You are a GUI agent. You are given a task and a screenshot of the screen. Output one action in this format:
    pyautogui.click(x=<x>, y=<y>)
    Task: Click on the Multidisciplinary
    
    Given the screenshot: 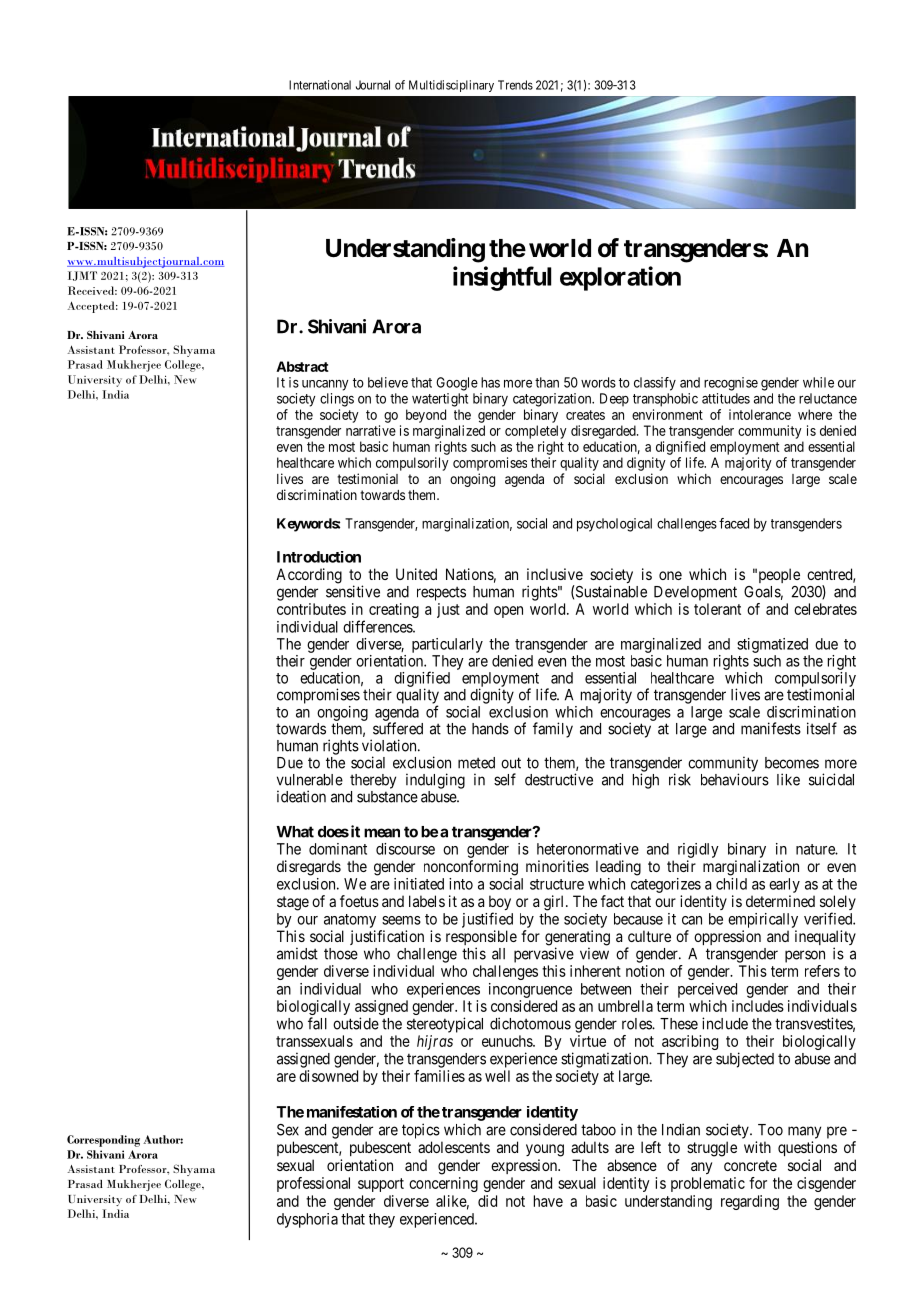 What is the action you would take?
    pyautogui.click(x=451, y=86)
